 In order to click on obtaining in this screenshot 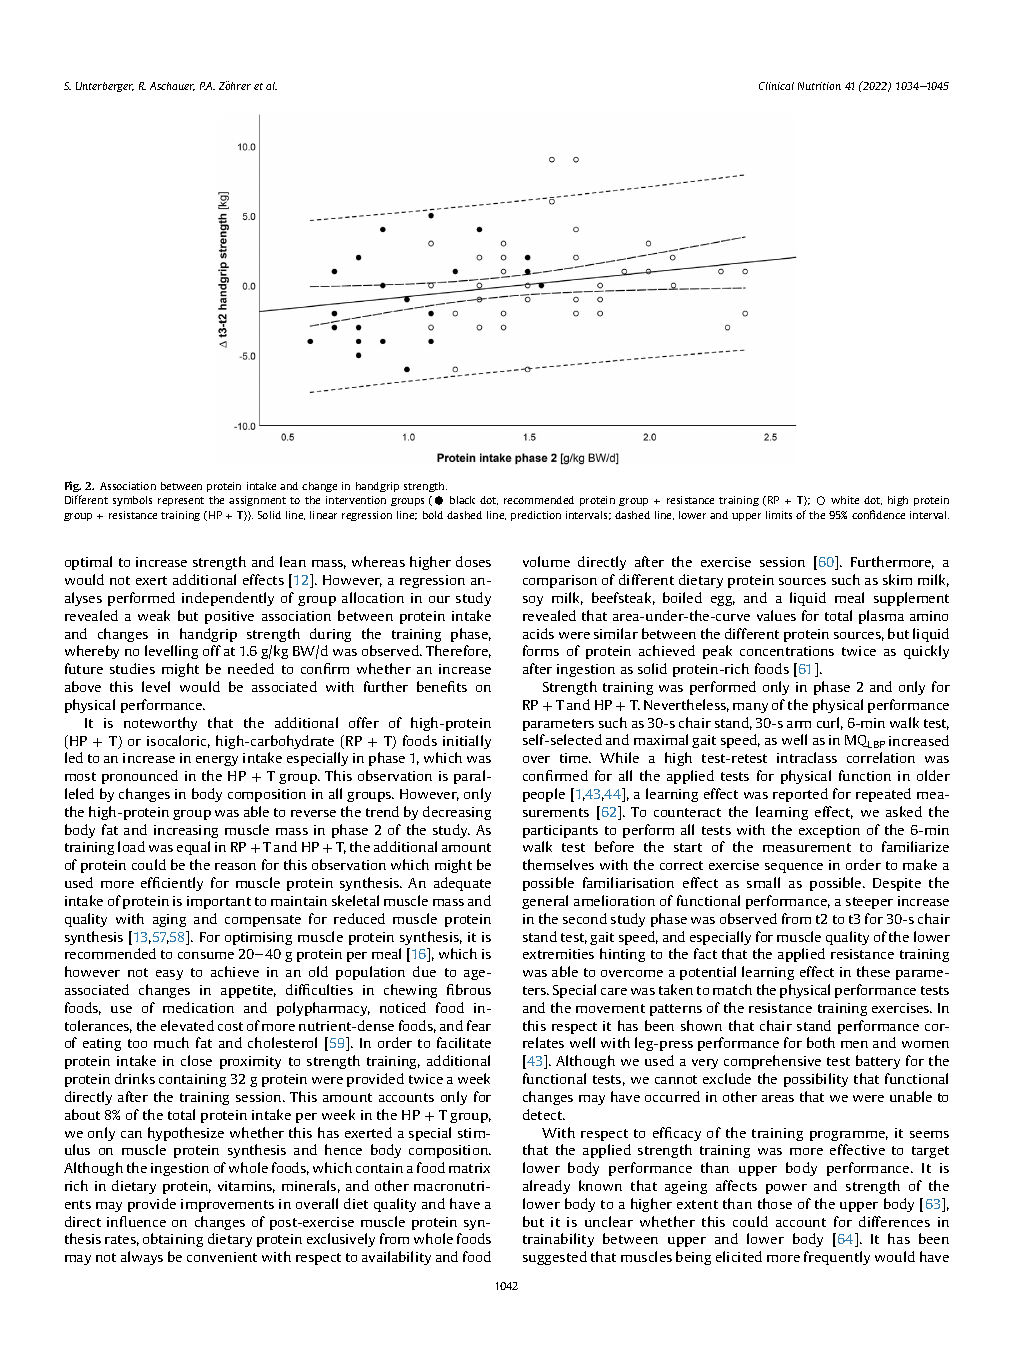, I will do `click(173, 1240)`.
